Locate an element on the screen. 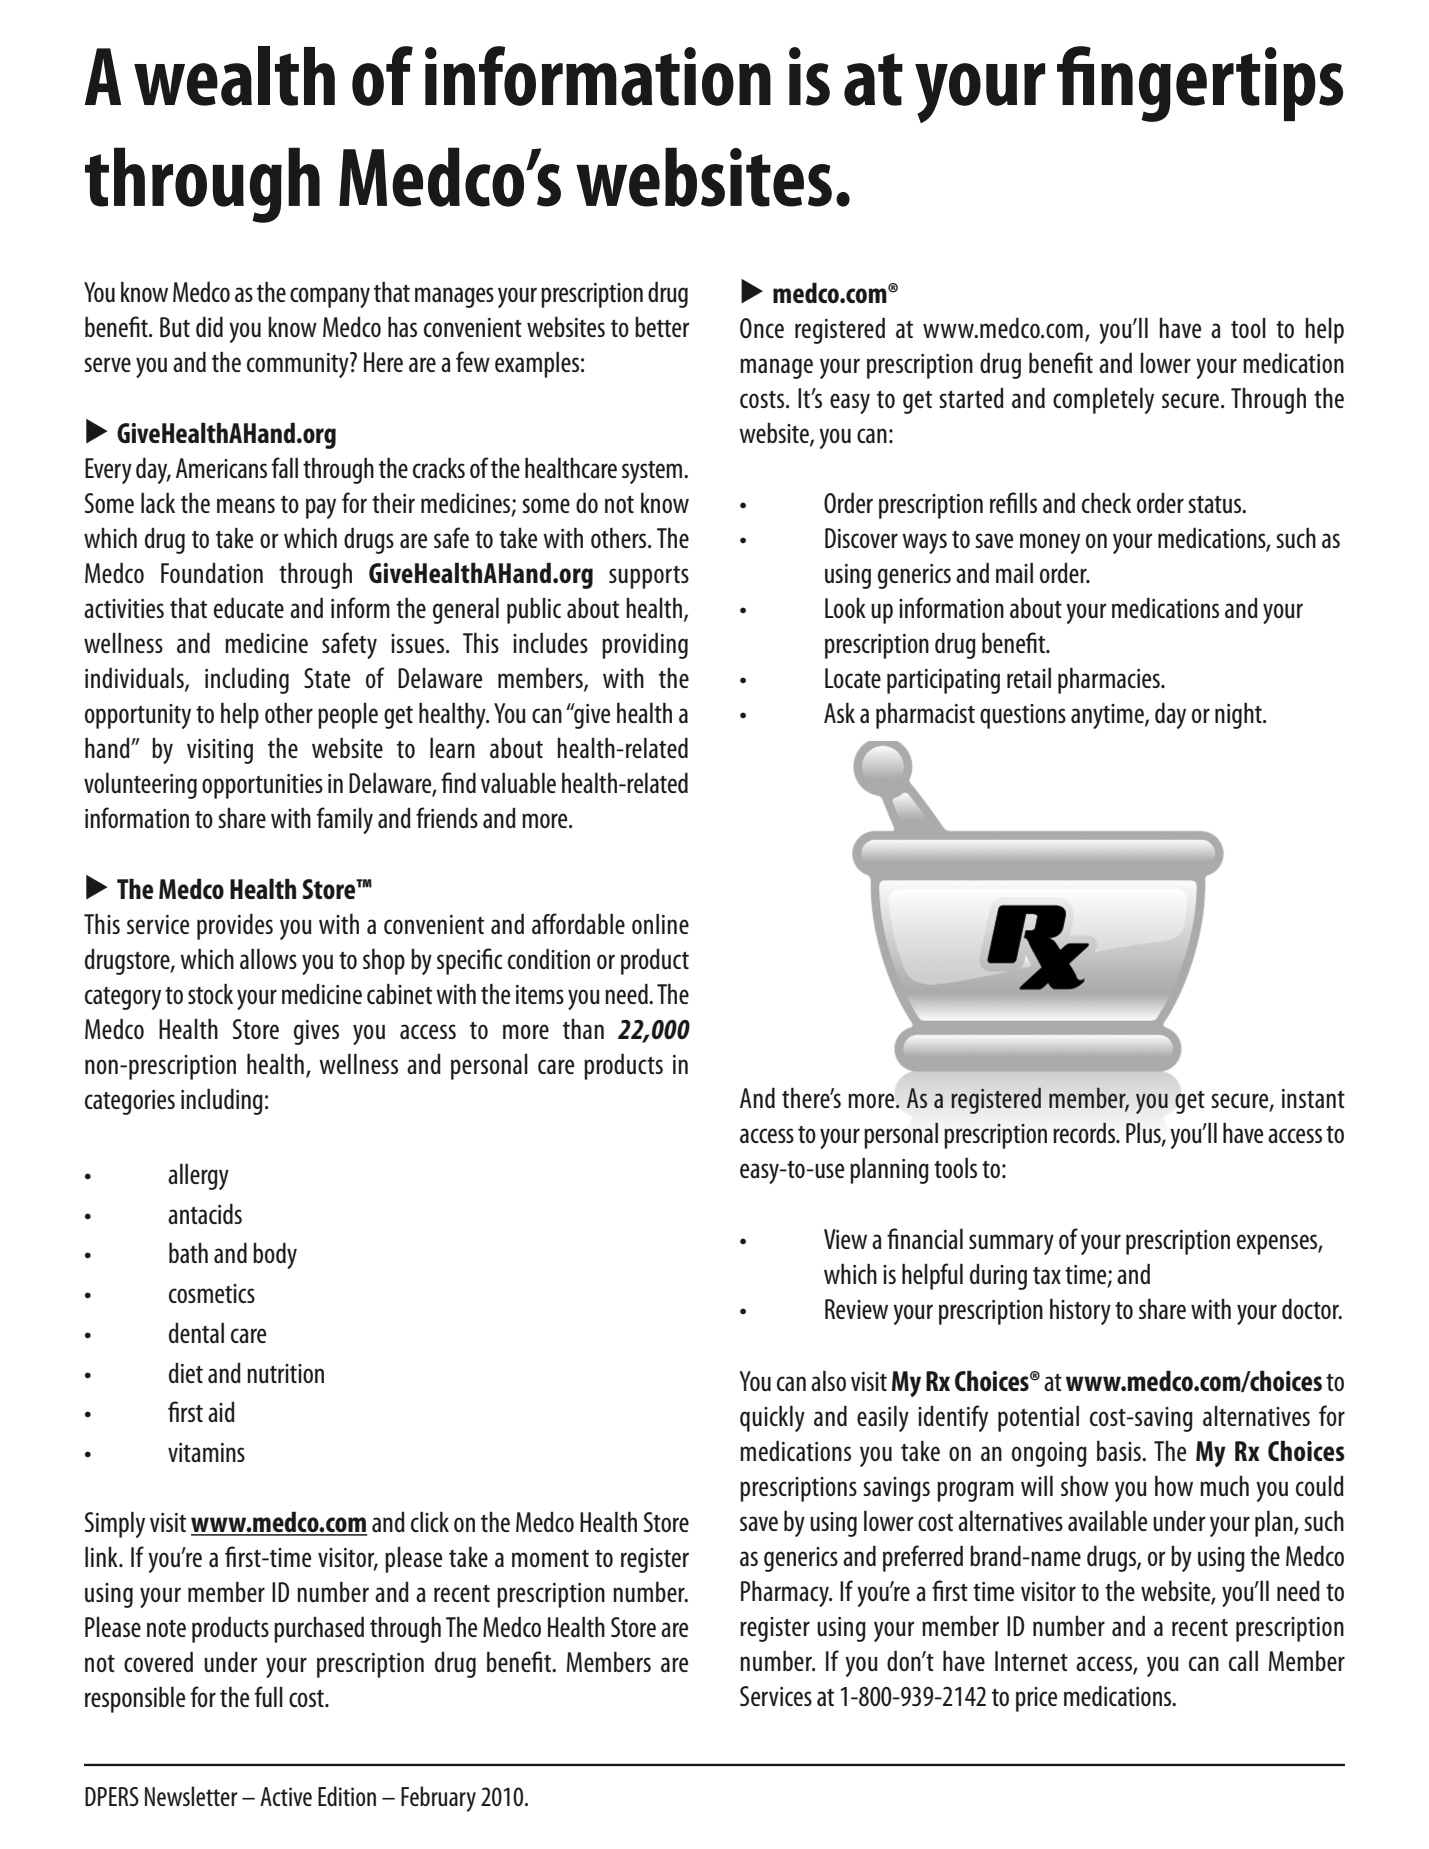 The height and width of the screenshot is (1849, 1429). Newsletter is located at coordinates (191, 1796).
